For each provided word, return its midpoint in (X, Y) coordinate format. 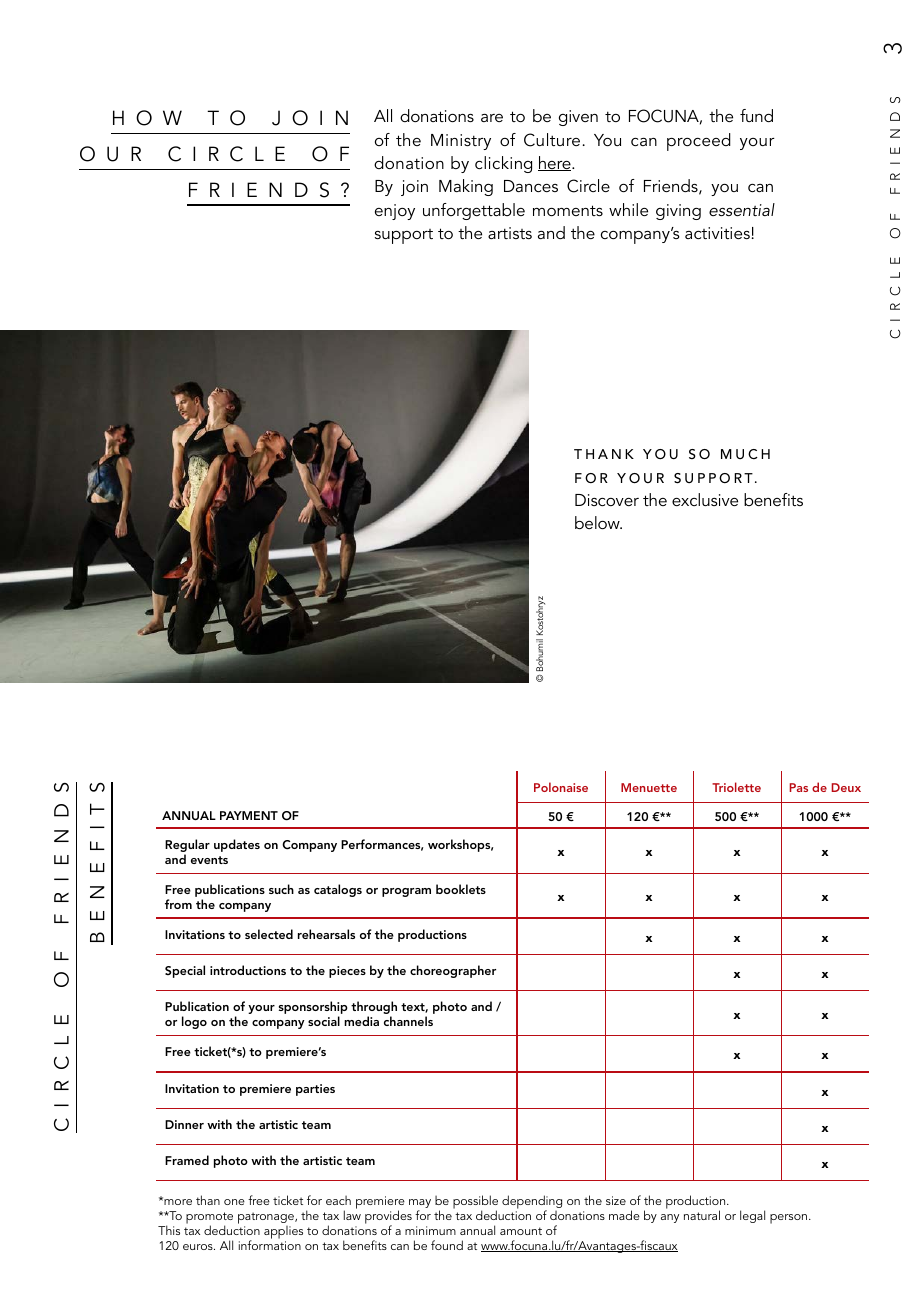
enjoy (395, 212)
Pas (798, 787)
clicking (503, 164)
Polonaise (561, 787)
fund (756, 115)
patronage (267, 1219)
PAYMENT (249, 815)
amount (521, 1231)
